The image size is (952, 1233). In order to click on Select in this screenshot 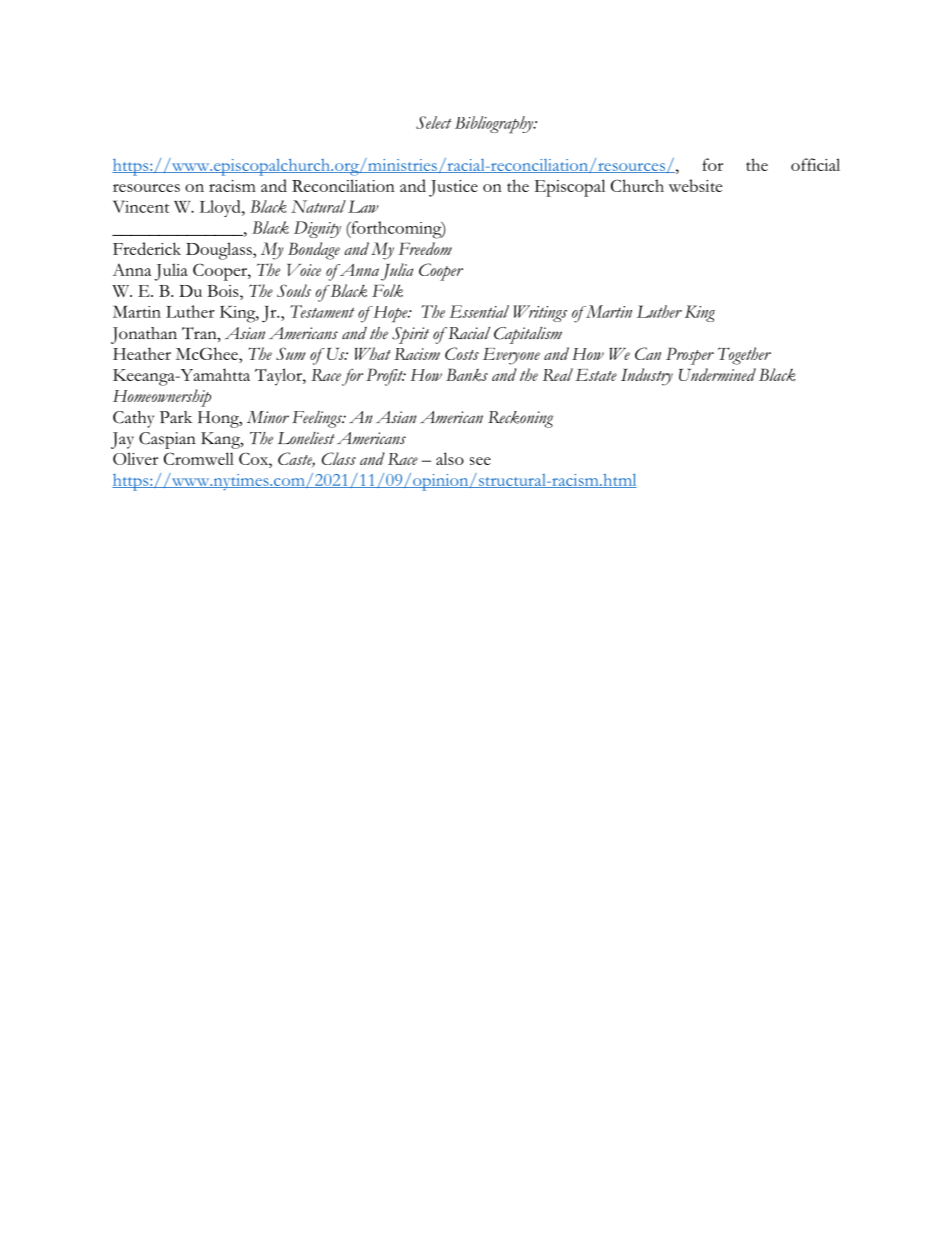, I will do `click(434, 122)`.
